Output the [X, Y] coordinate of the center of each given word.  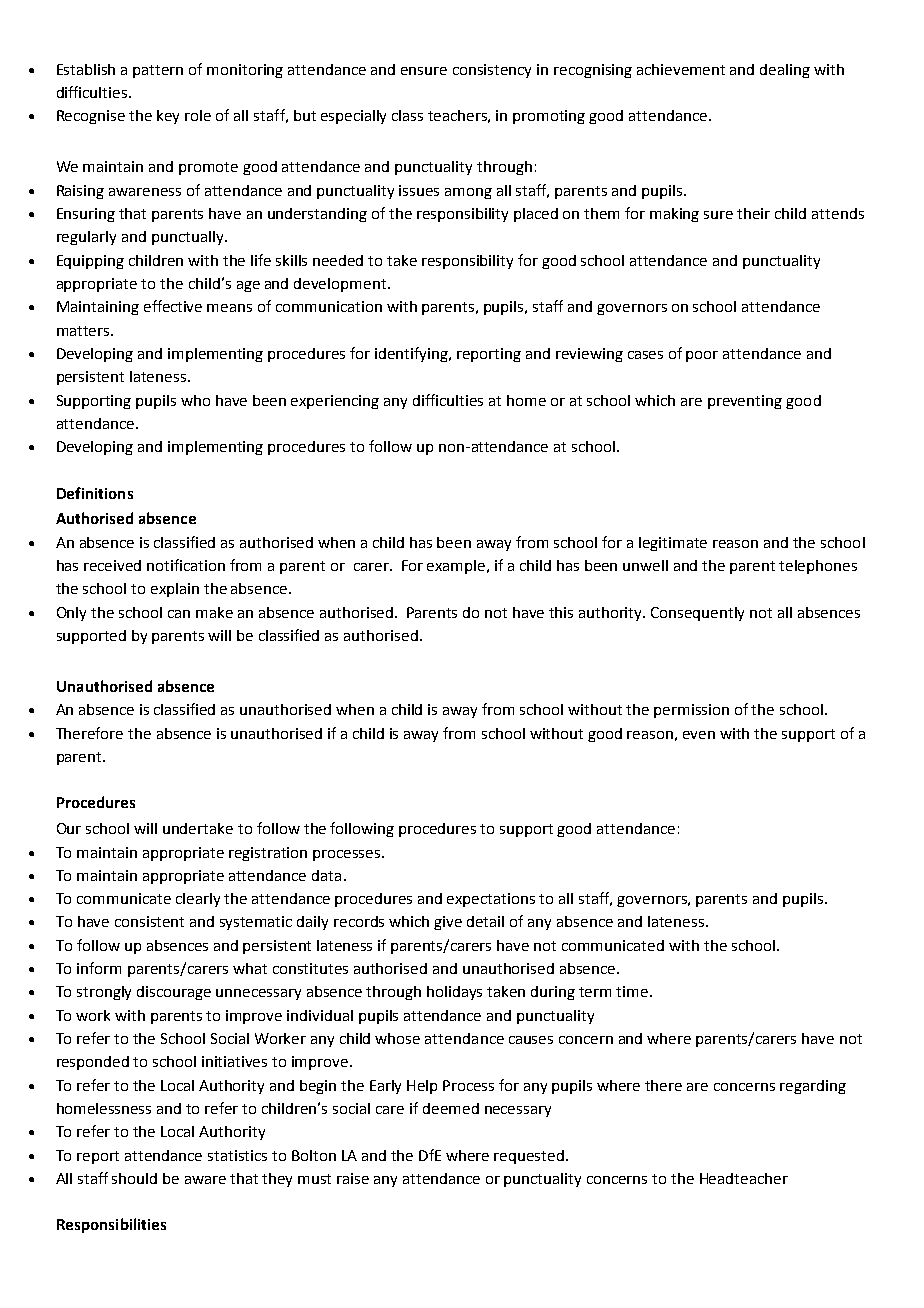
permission [691, 711]
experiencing [335, 402]
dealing [785, 71]
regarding [813, 1087]
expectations [491, 900]
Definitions [95, 493]
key [168, 117]
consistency [492, 71]
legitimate [673, 544]
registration [268, 854]
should [134, 1178]
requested [529, 1157]
